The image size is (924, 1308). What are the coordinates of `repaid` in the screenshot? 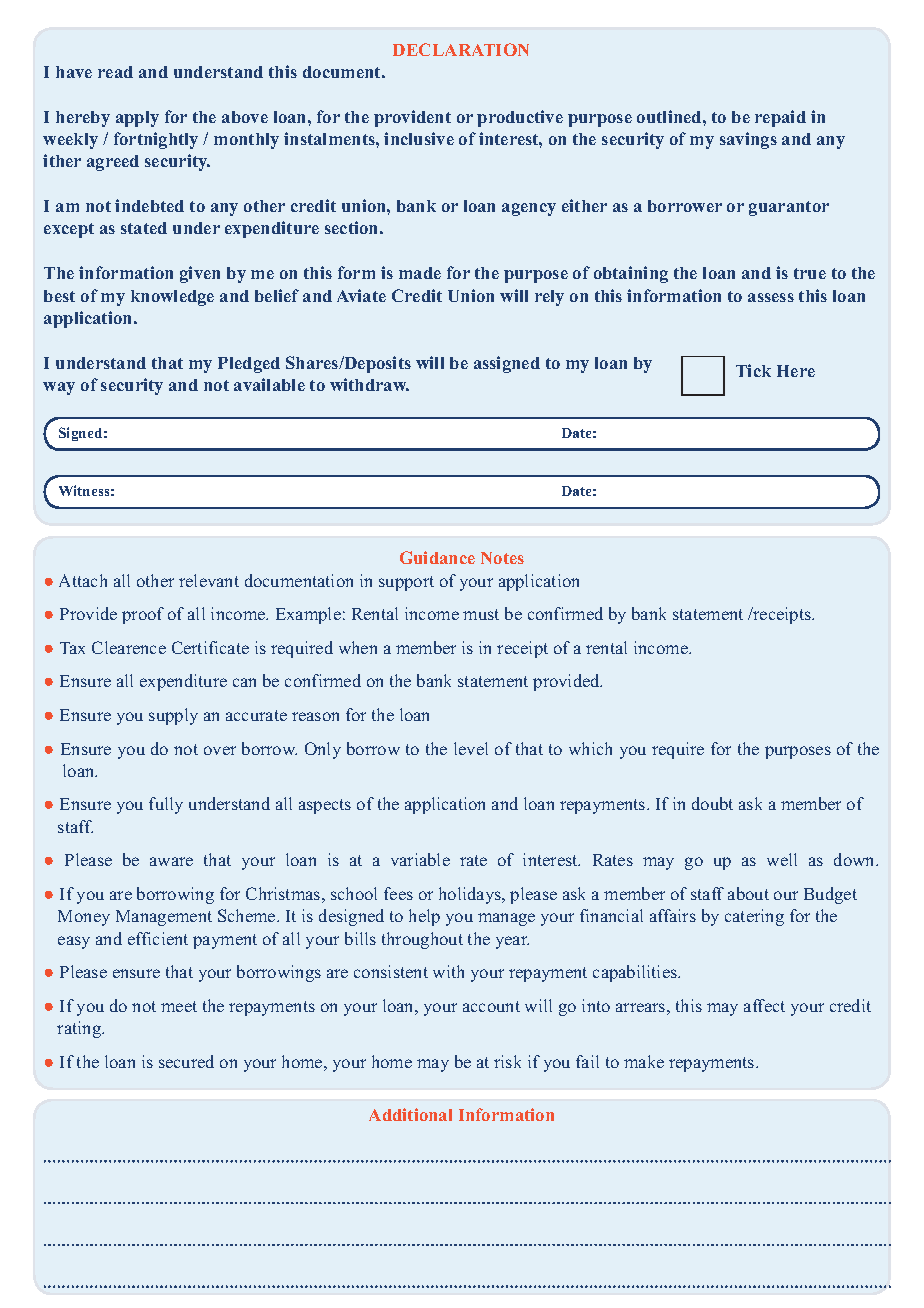 It's located at (780, 118).
